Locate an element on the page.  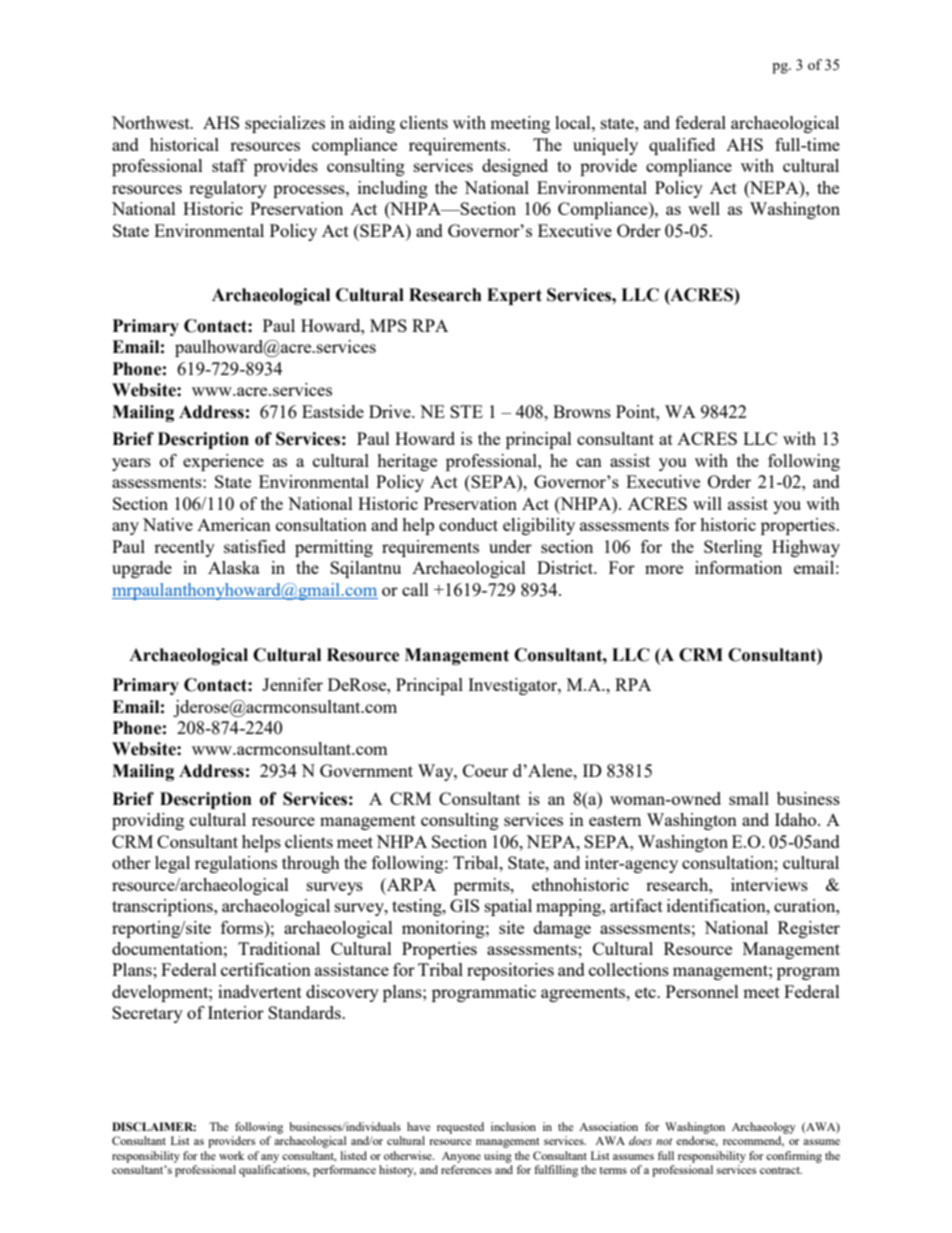
will is located at coordinates (707, 503).
